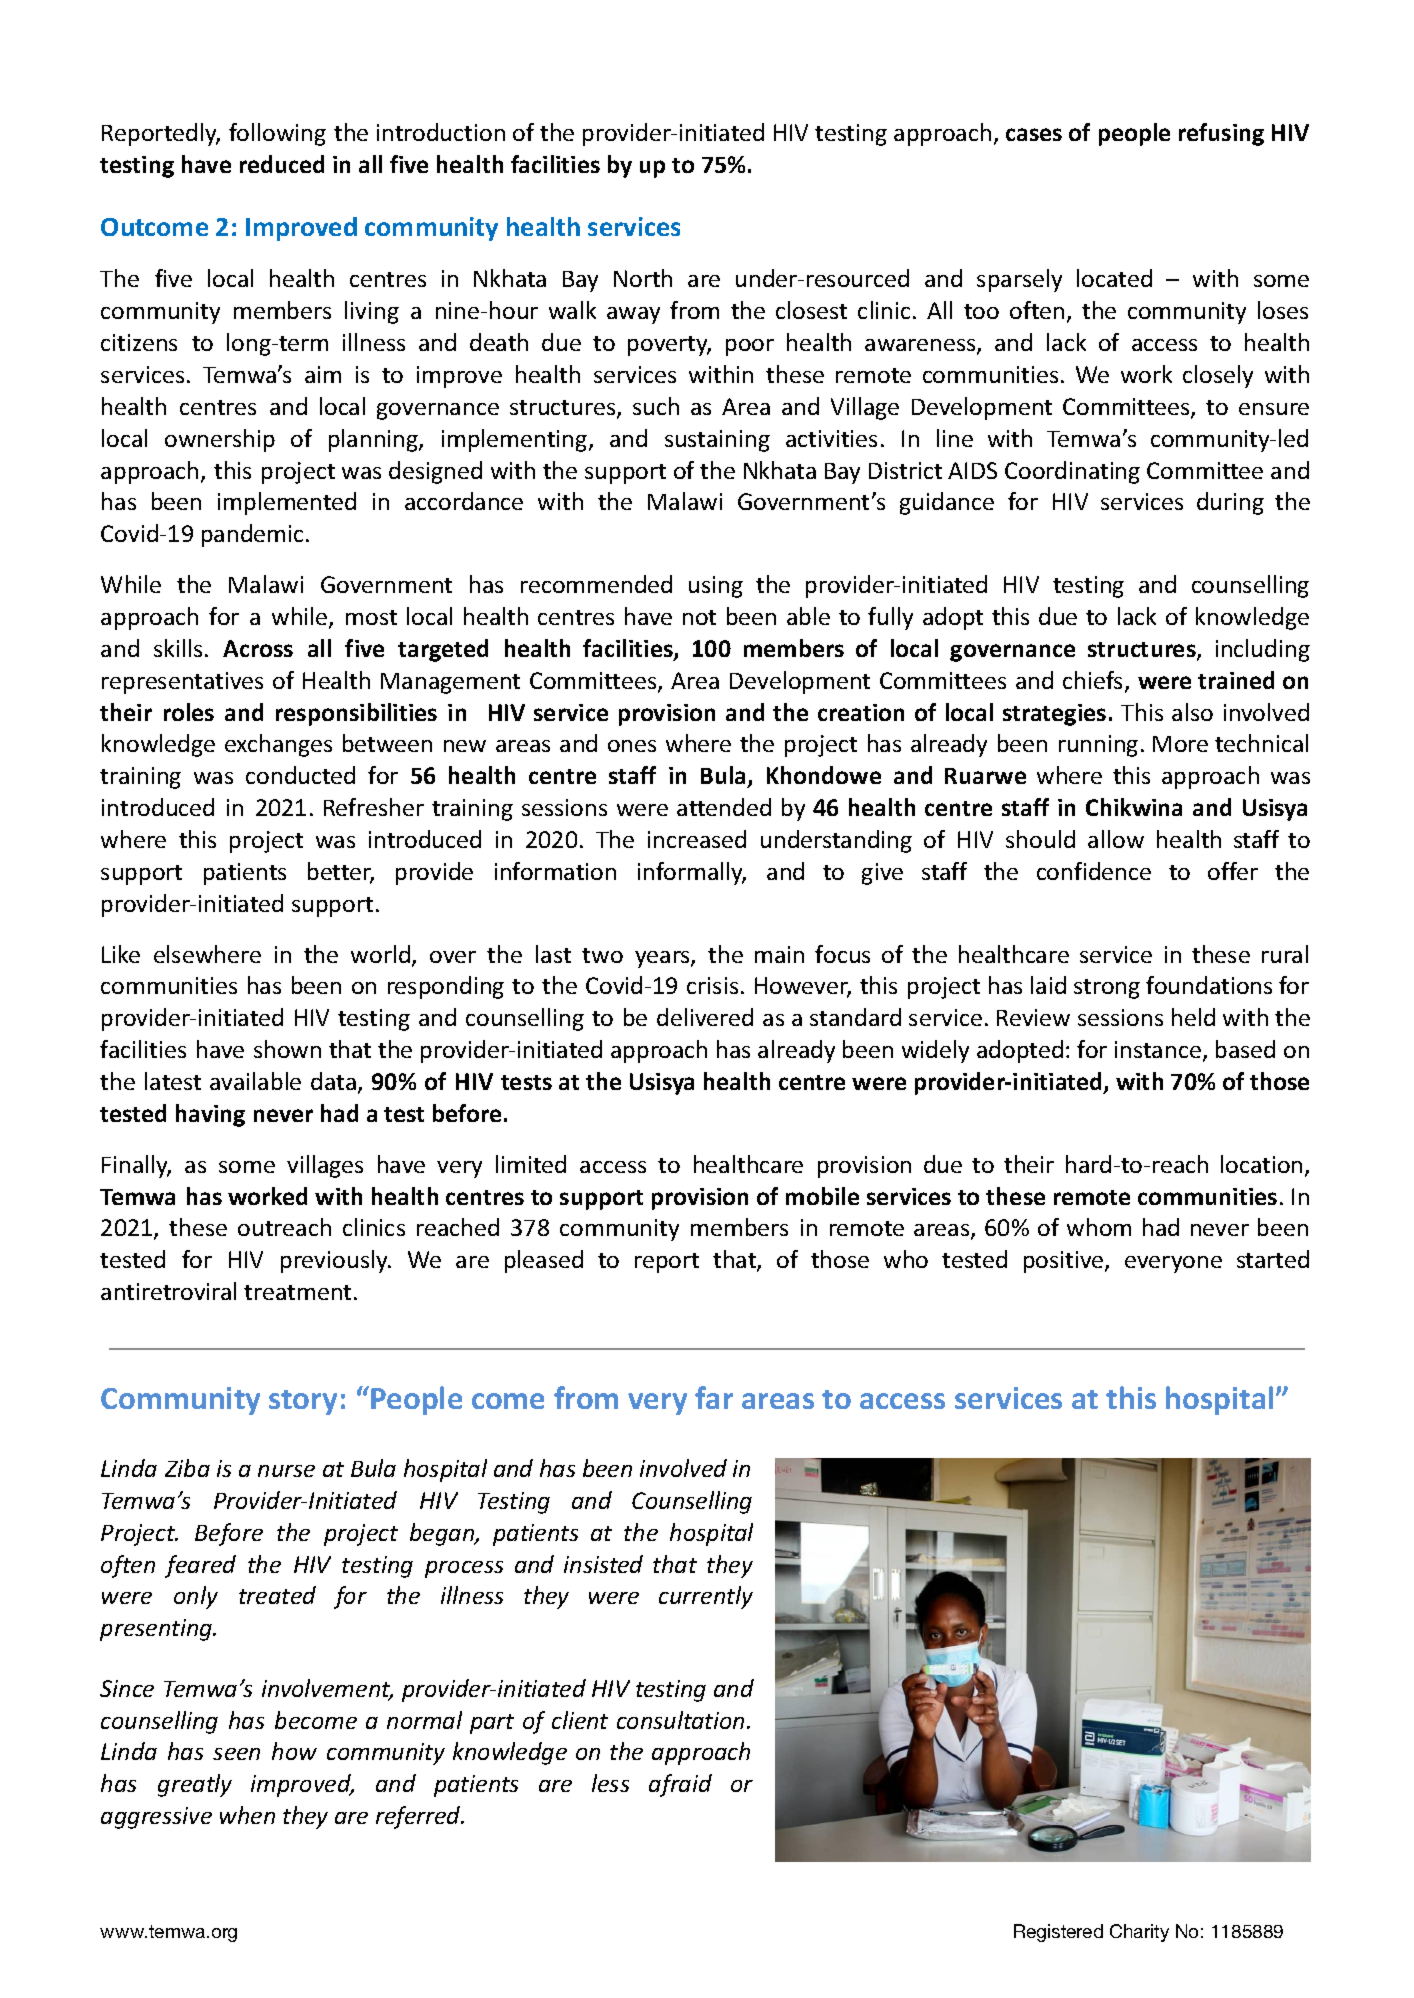 The image size is (1414, 1998). What do you see at coordinates (1065, 1262) in the screenshot?
I see `positive` at bounding box center [1065, 1262].
